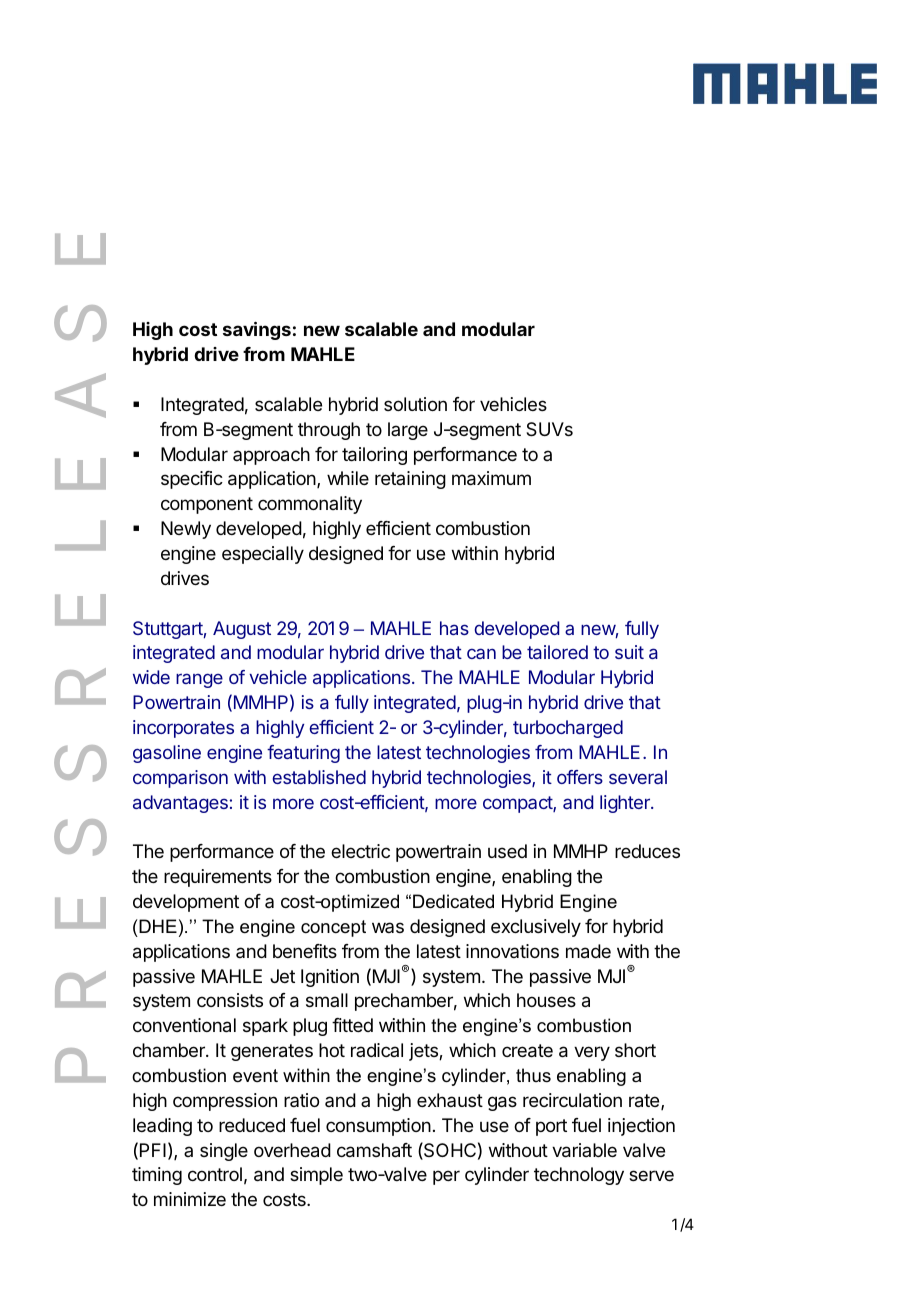  I want to click on made, so click(588, 951).
